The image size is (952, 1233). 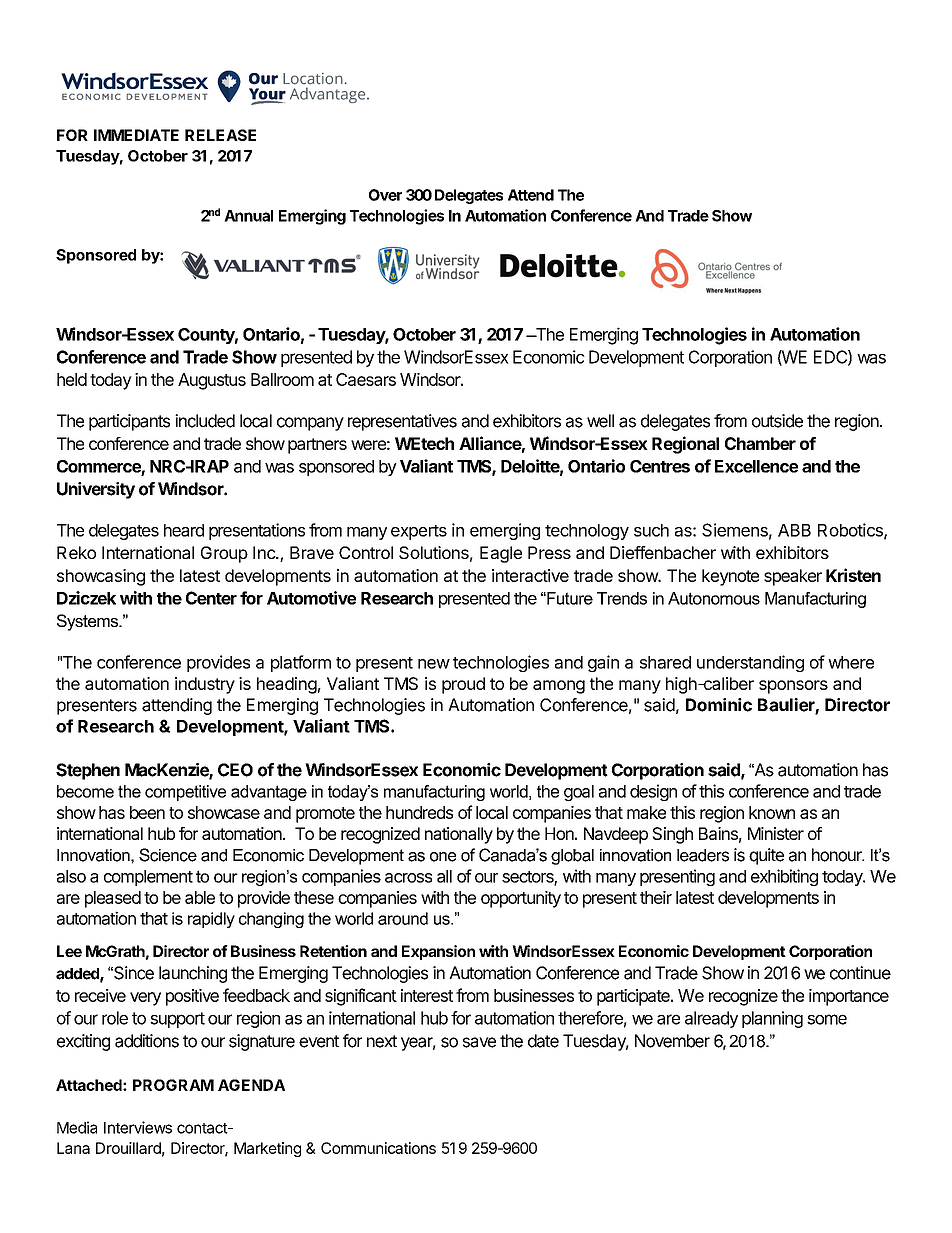 I want to click on known, so click(x=772, y=812).
